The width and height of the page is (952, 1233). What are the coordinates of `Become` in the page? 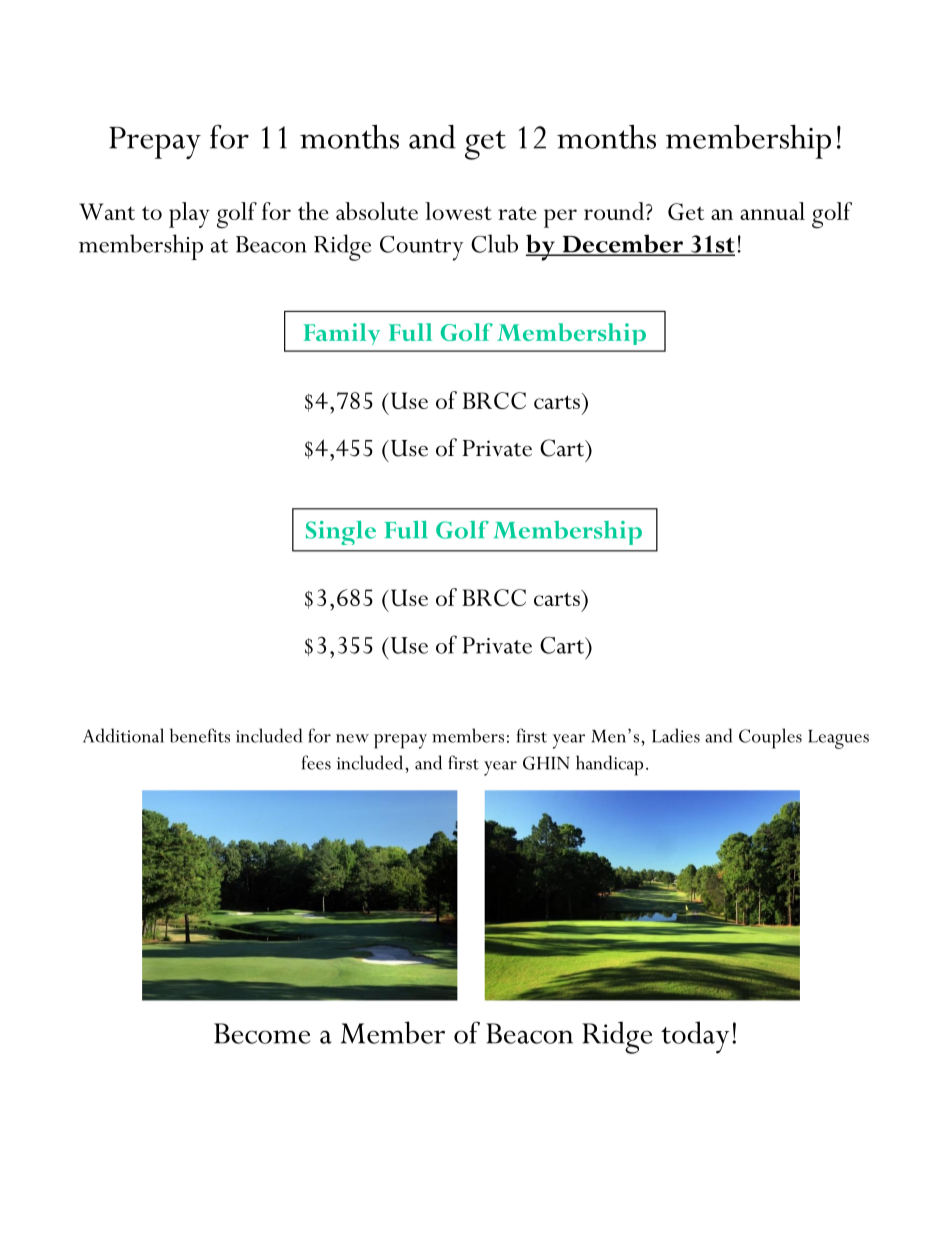 It's located at (262, 1033).
